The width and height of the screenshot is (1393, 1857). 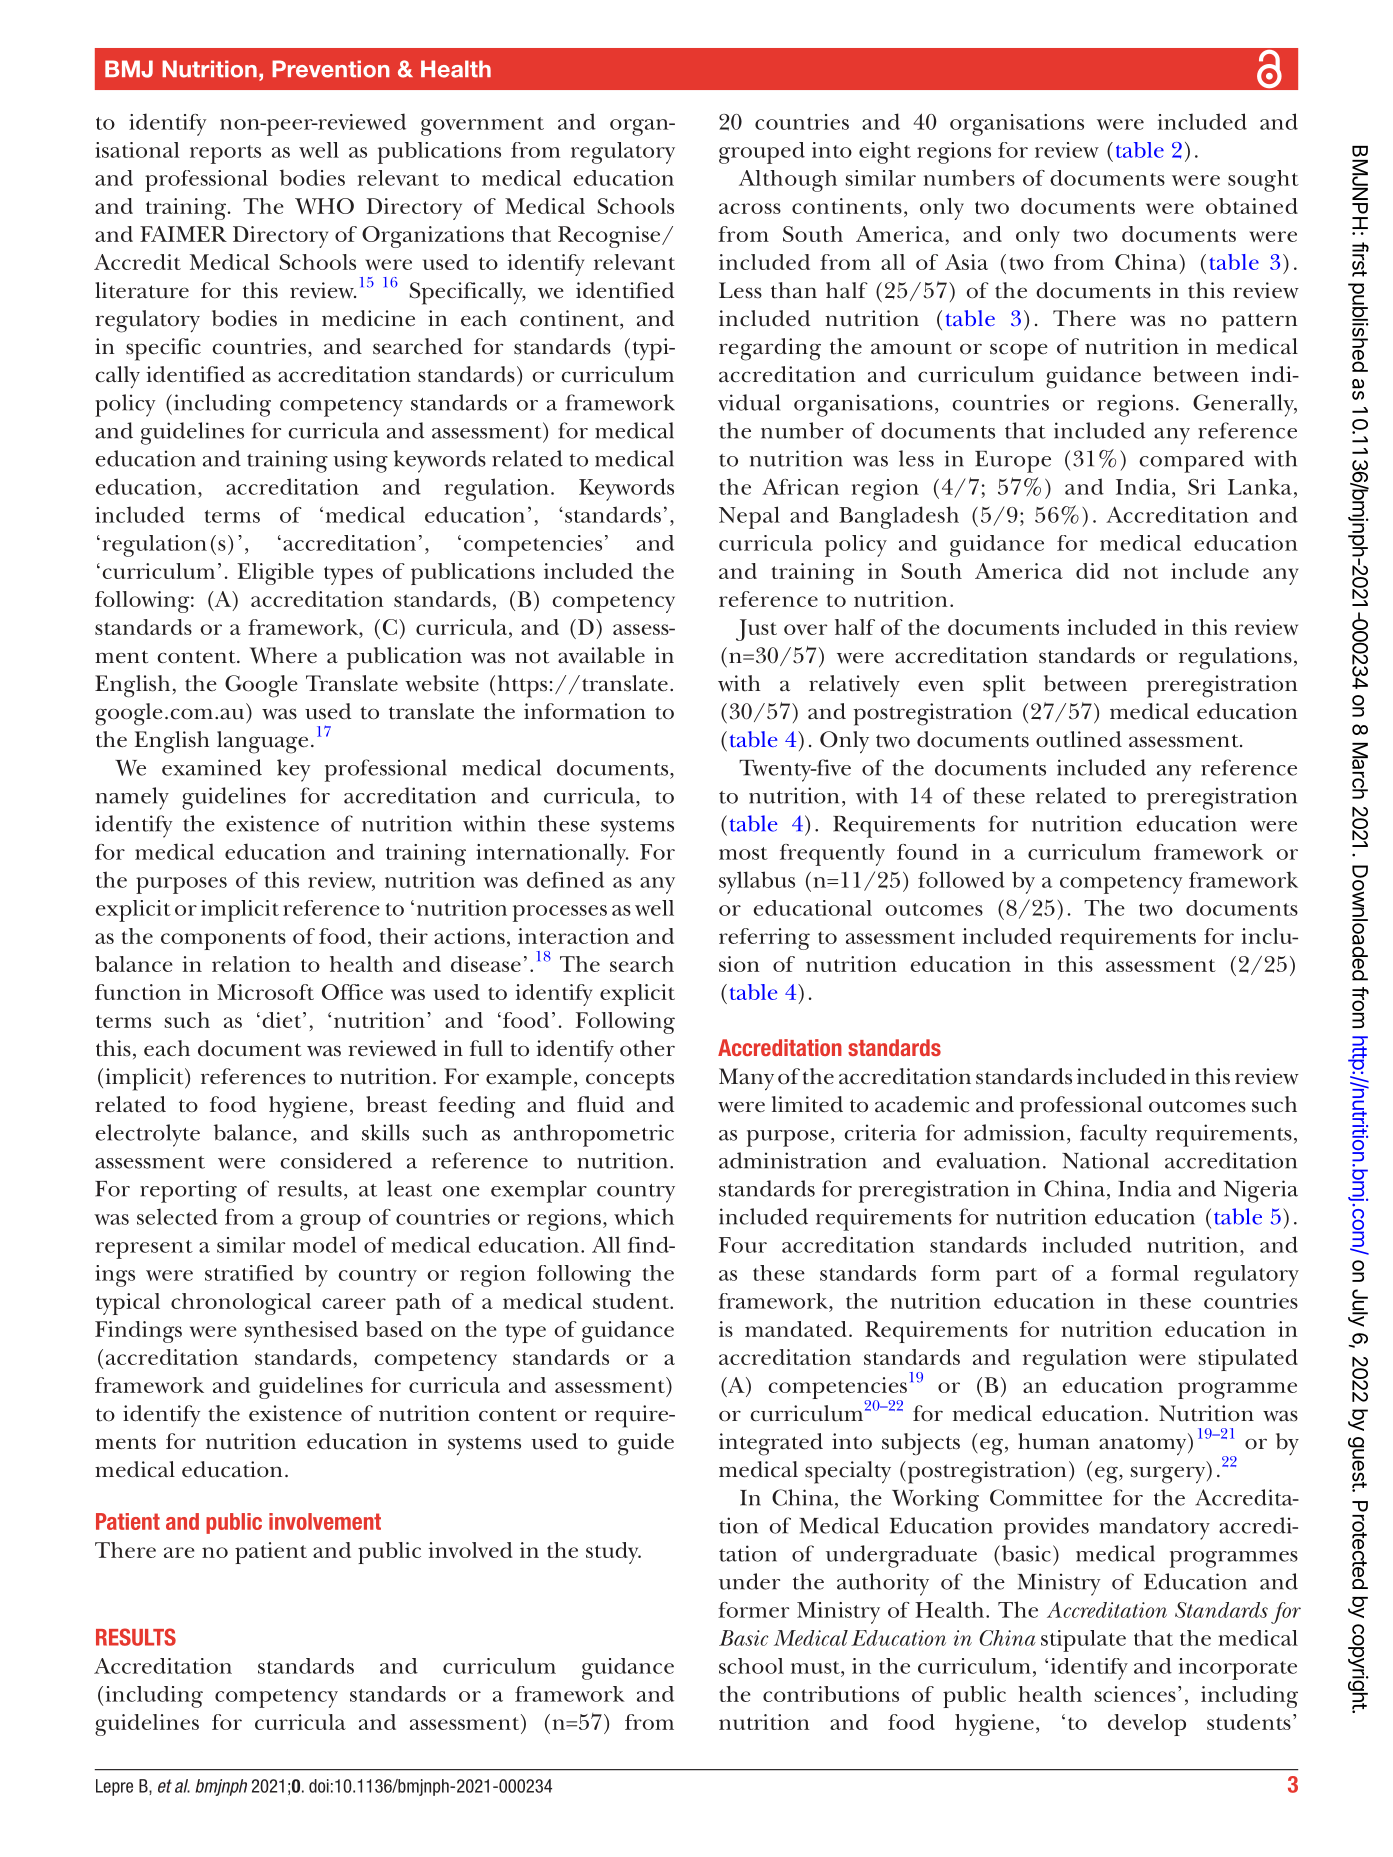 What do you see at coordinates (764, 939) in the screenshot?
I see `referring` at bounding box center [764, 939].
